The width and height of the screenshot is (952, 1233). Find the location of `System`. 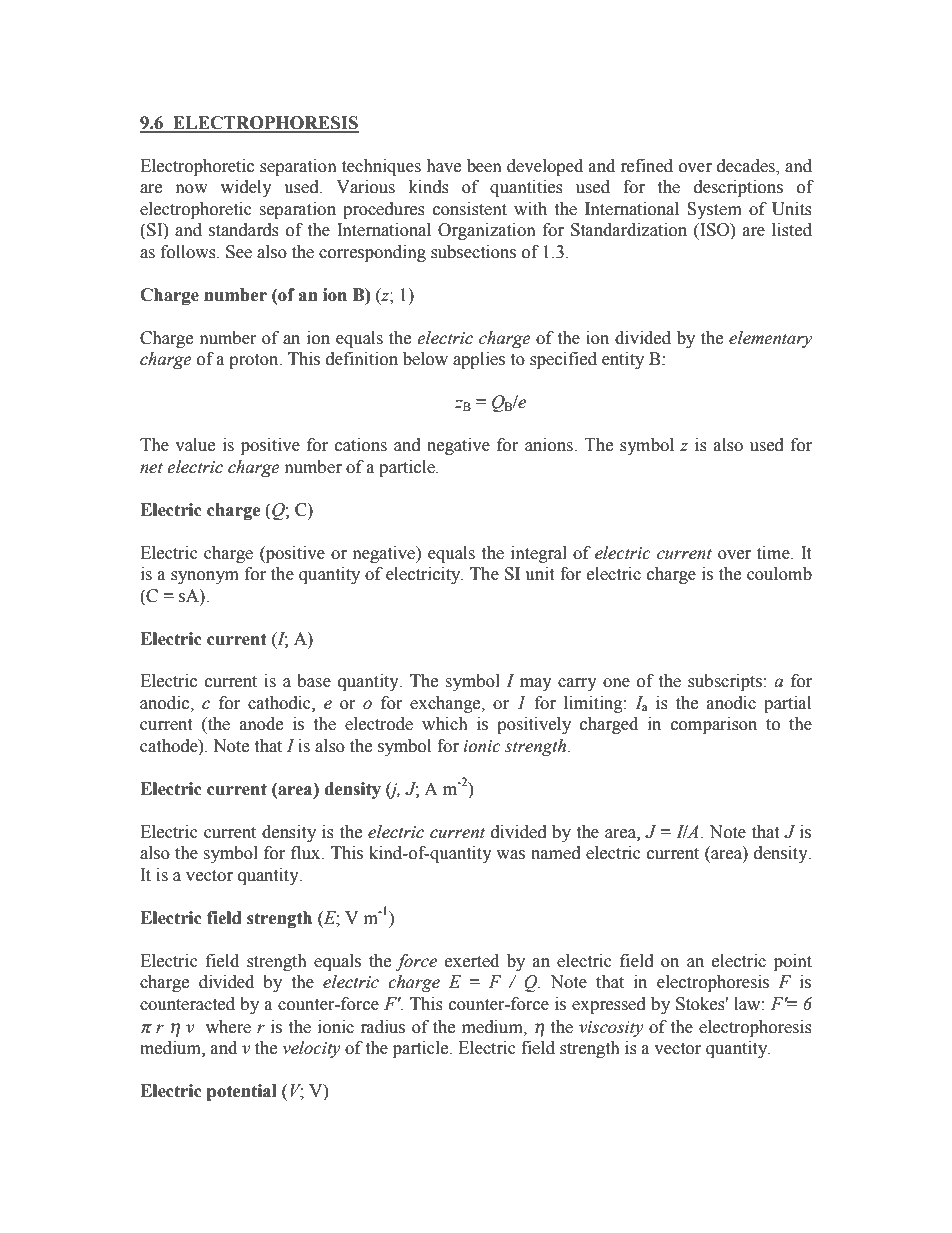

System is located at coordinates (714, 210).
